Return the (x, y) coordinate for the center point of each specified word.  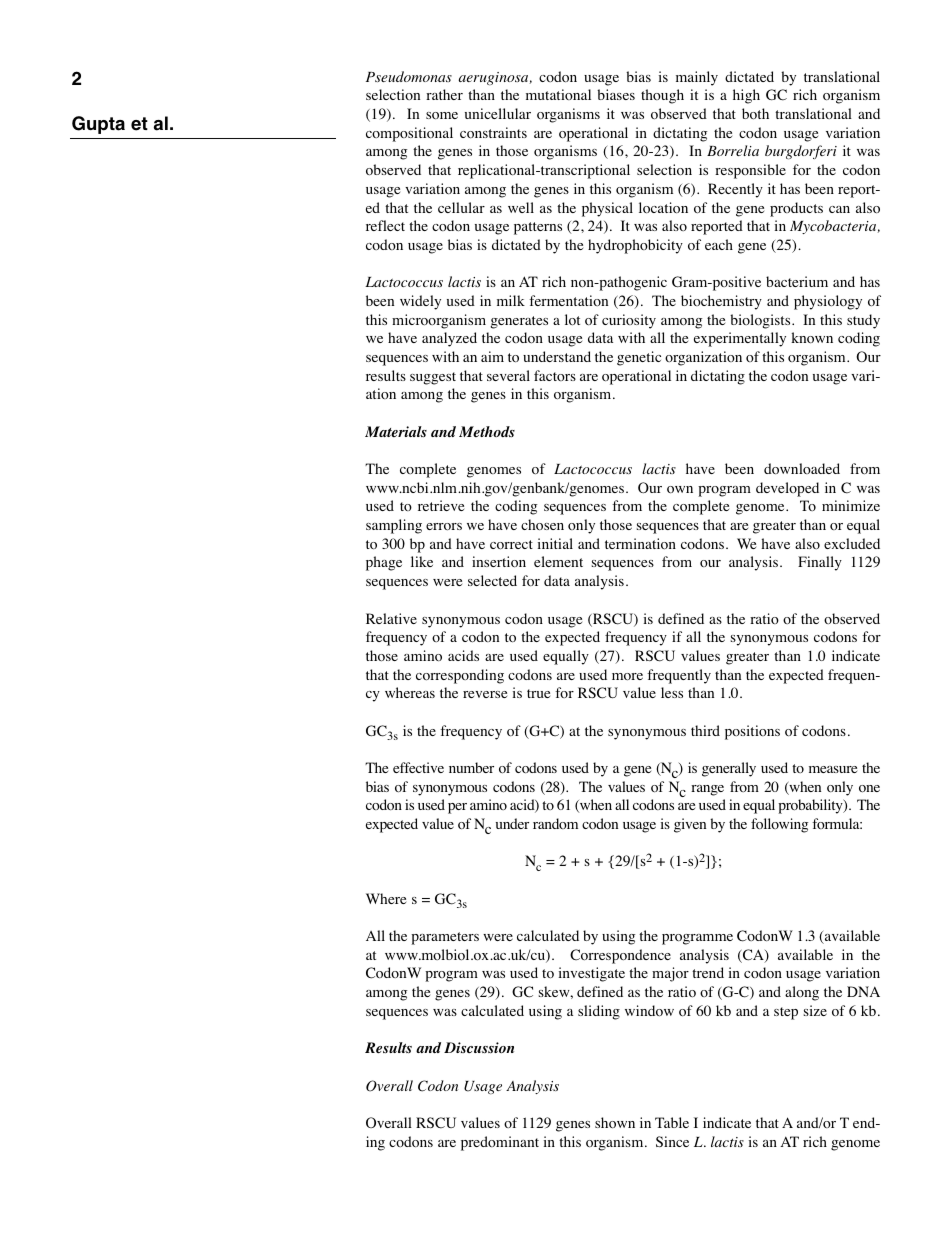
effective (418, 767)
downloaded (802, 469)
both (755, 114)
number (471, 767)
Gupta (98, 125)
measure (833, 769)
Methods (487, 431)
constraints (493, 133)
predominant (500, 1143)
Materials (396, 431)
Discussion (479, 1047)
